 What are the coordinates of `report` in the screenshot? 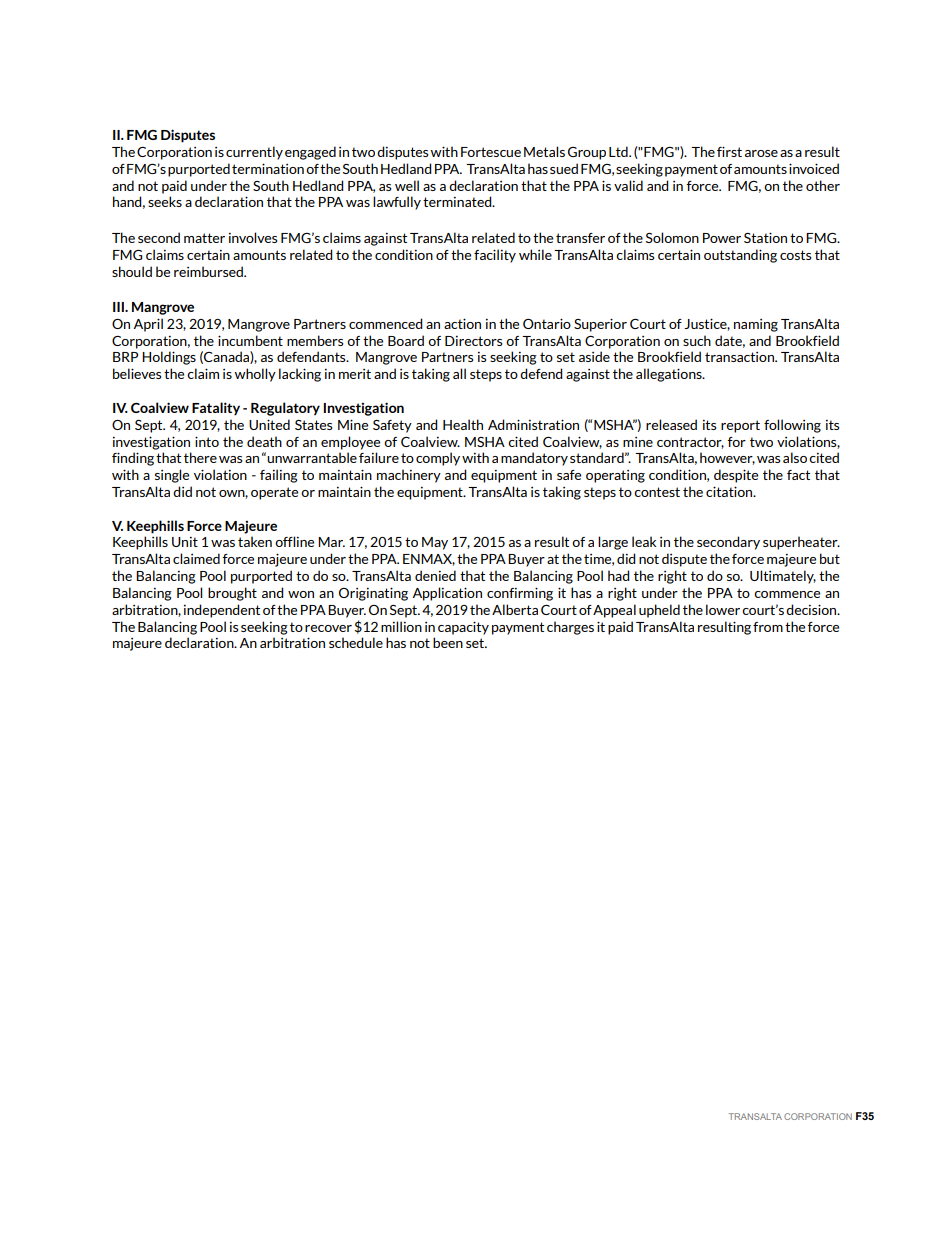 It's located at (740, 426).
